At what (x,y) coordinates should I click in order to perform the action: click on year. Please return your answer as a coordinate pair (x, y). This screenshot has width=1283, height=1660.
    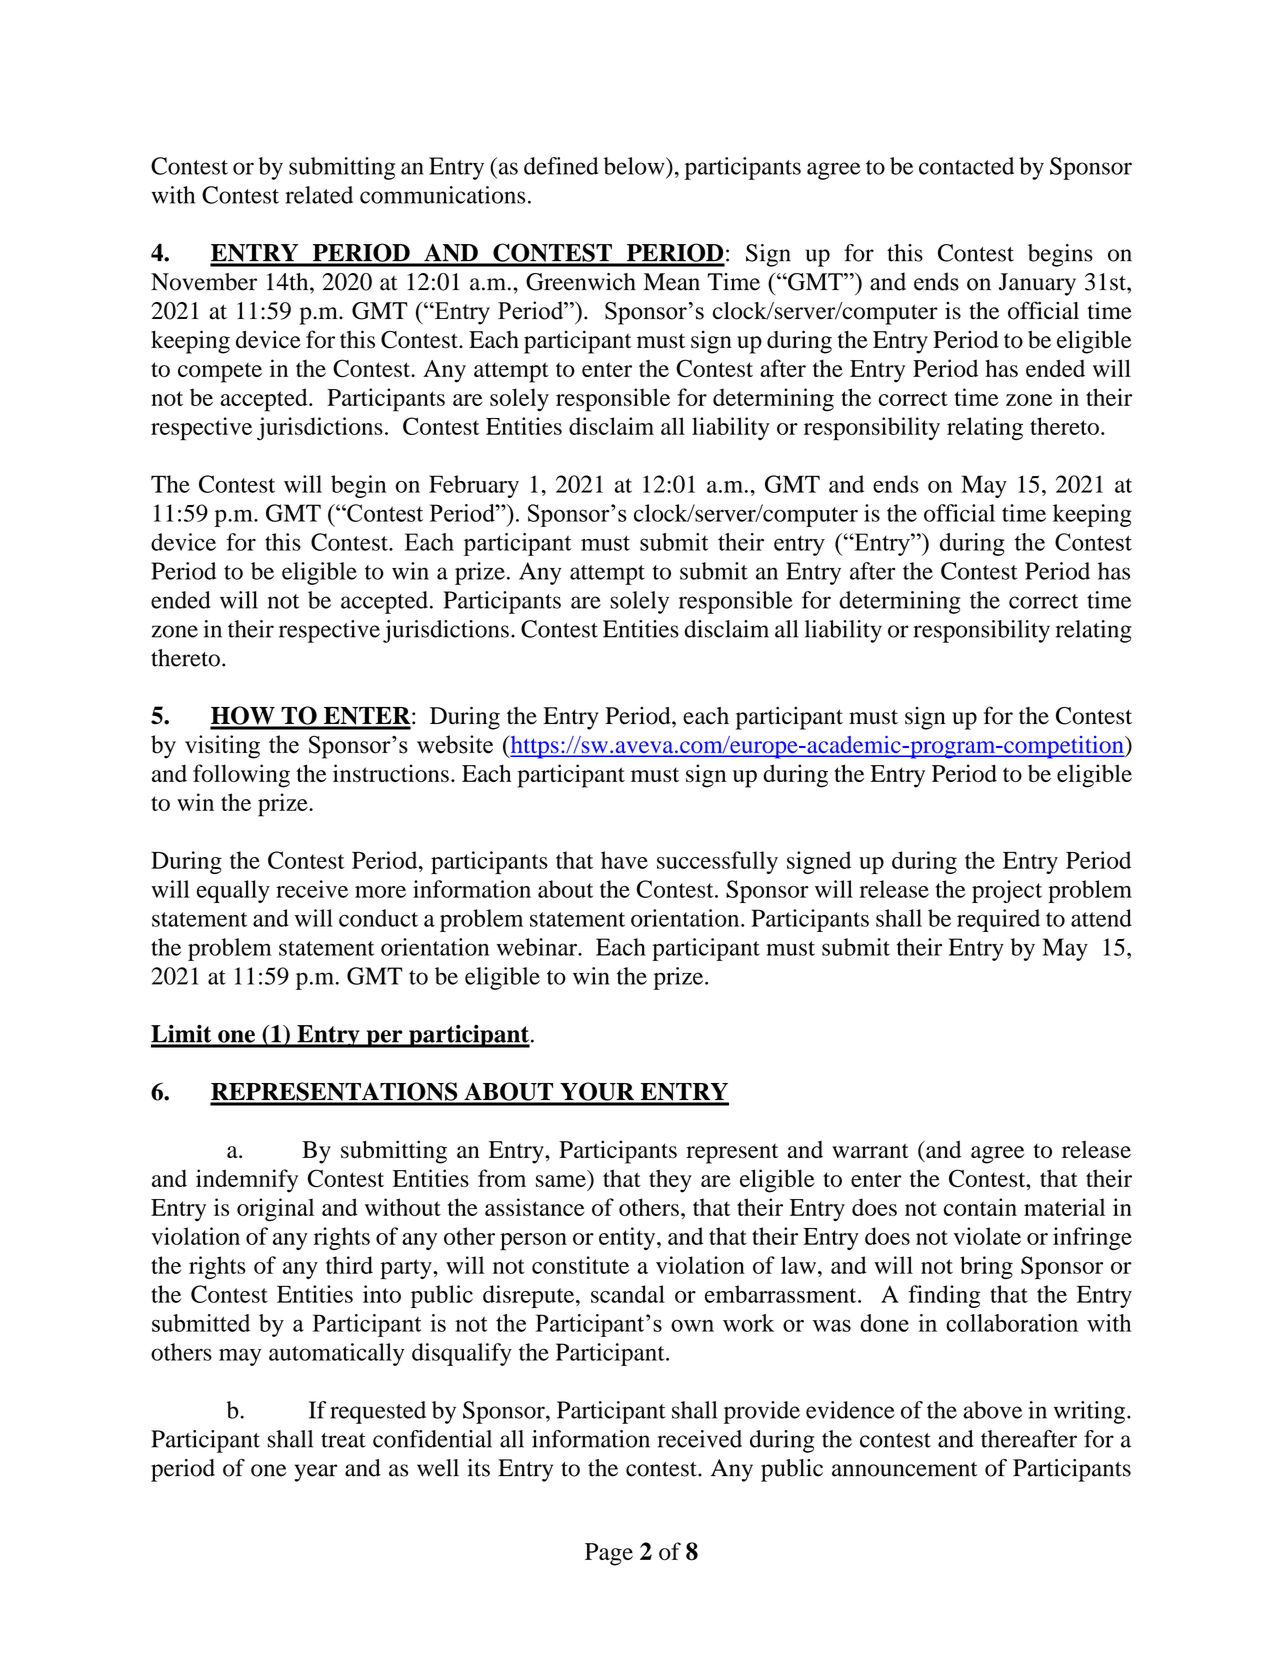
    Looking at the image, I should click on (316, 1473).
